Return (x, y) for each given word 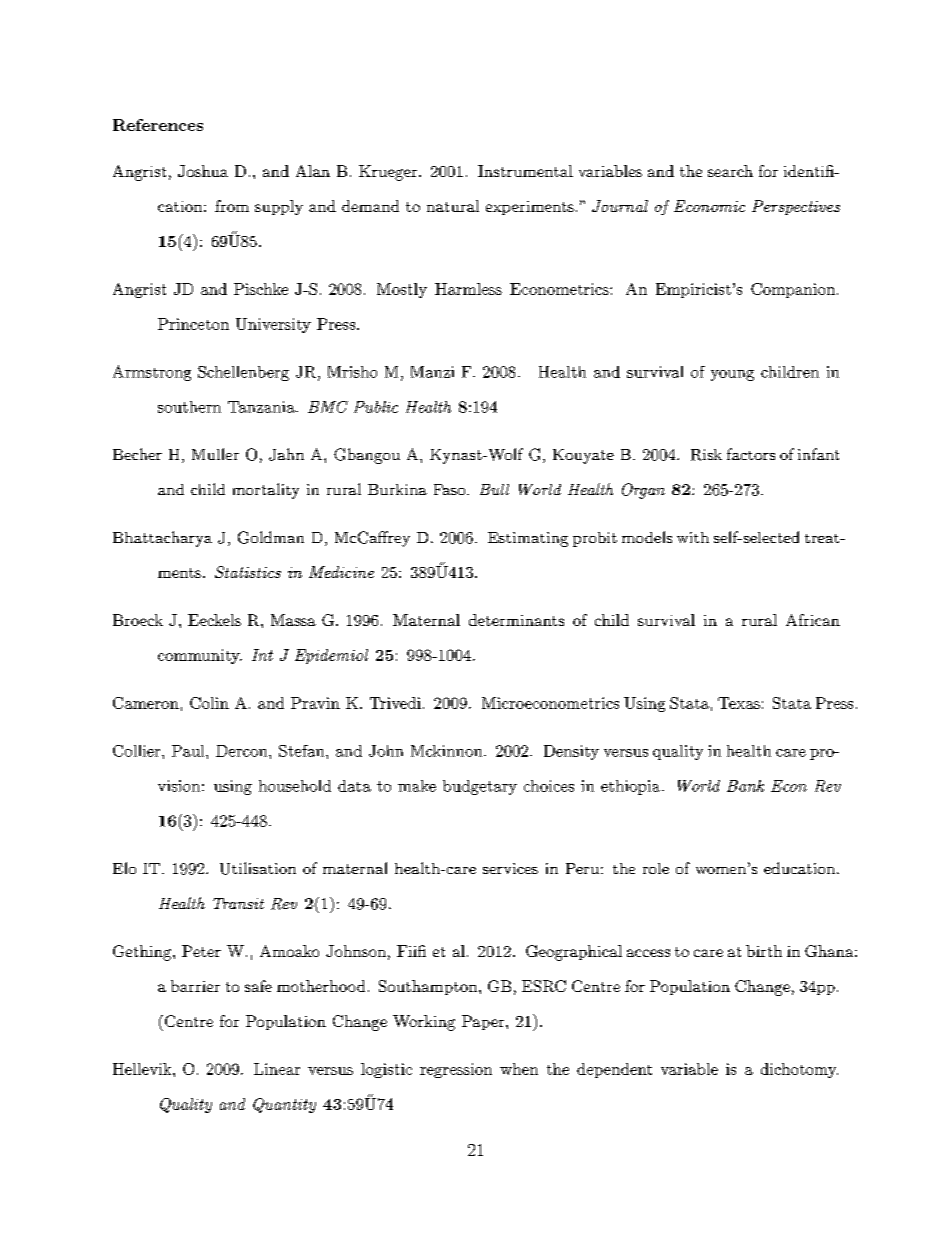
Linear (277, 1069)
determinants (516, 620)
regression (456, 1070)
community (200, 656)
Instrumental (525, 171)
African (813, 620)
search (730, 171)
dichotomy (799, 1070)
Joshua (203, 171)
